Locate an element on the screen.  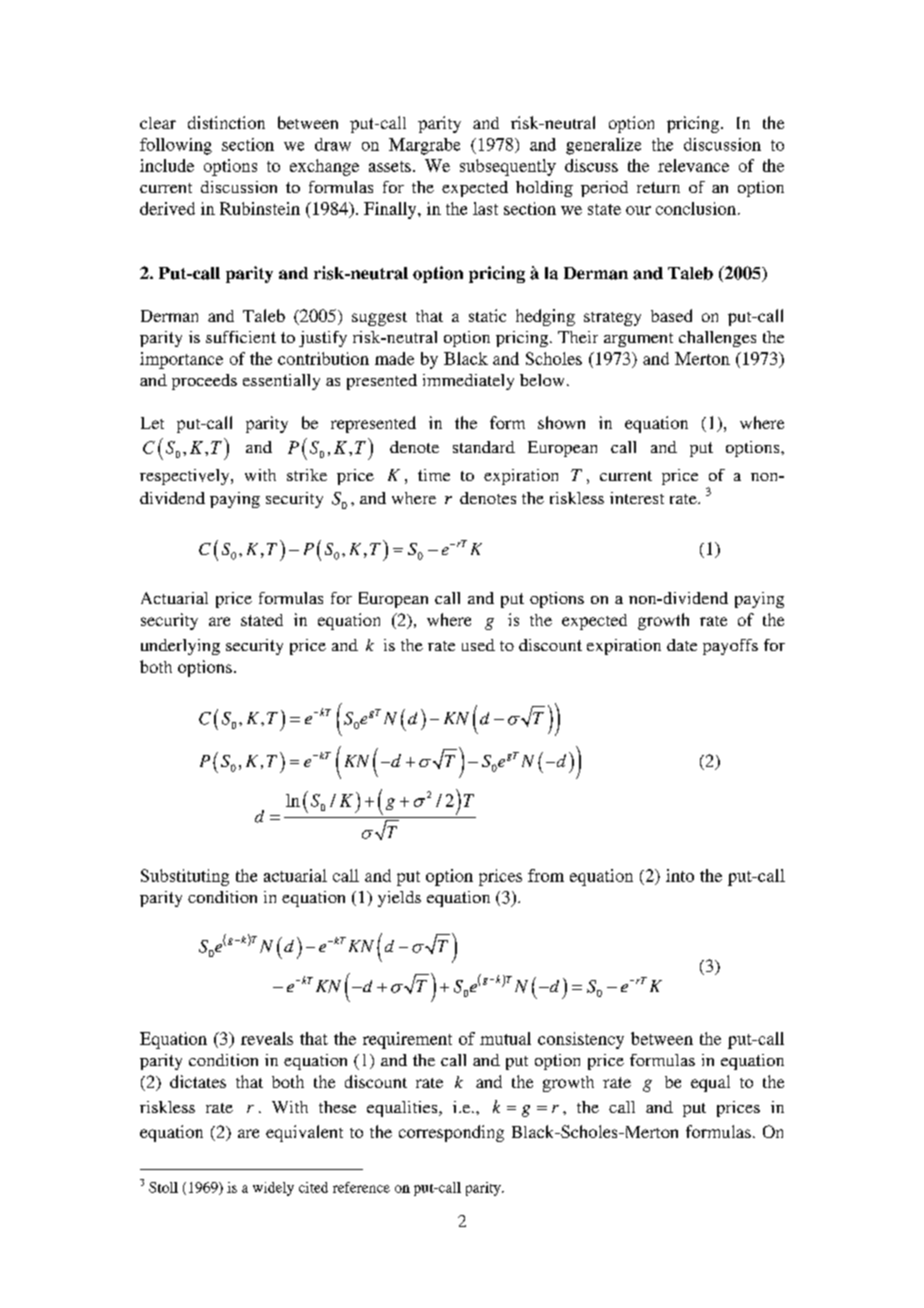
relevance is located at coordinates (693, 165).
